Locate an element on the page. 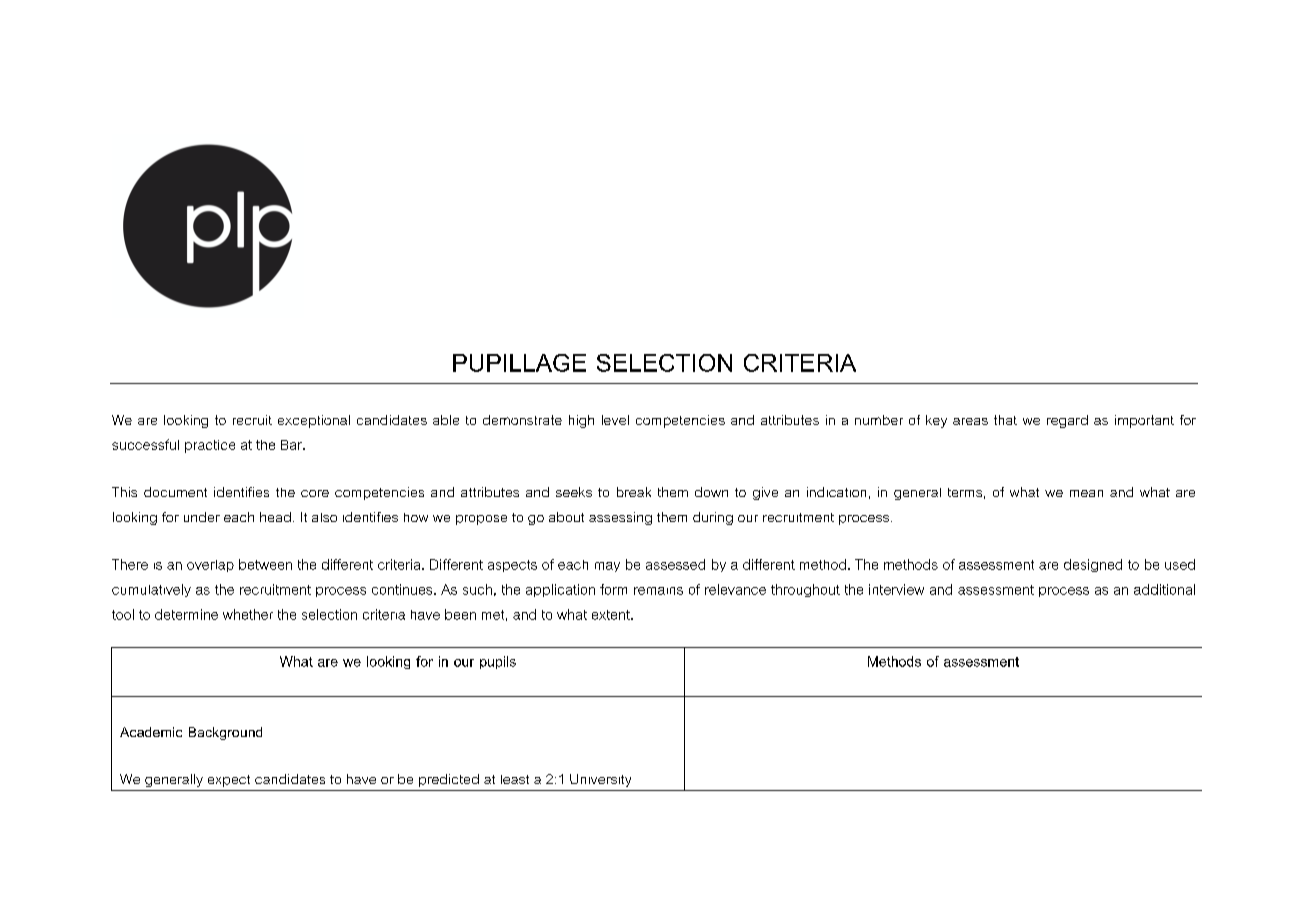  level is located at coordinates (615, 420).
